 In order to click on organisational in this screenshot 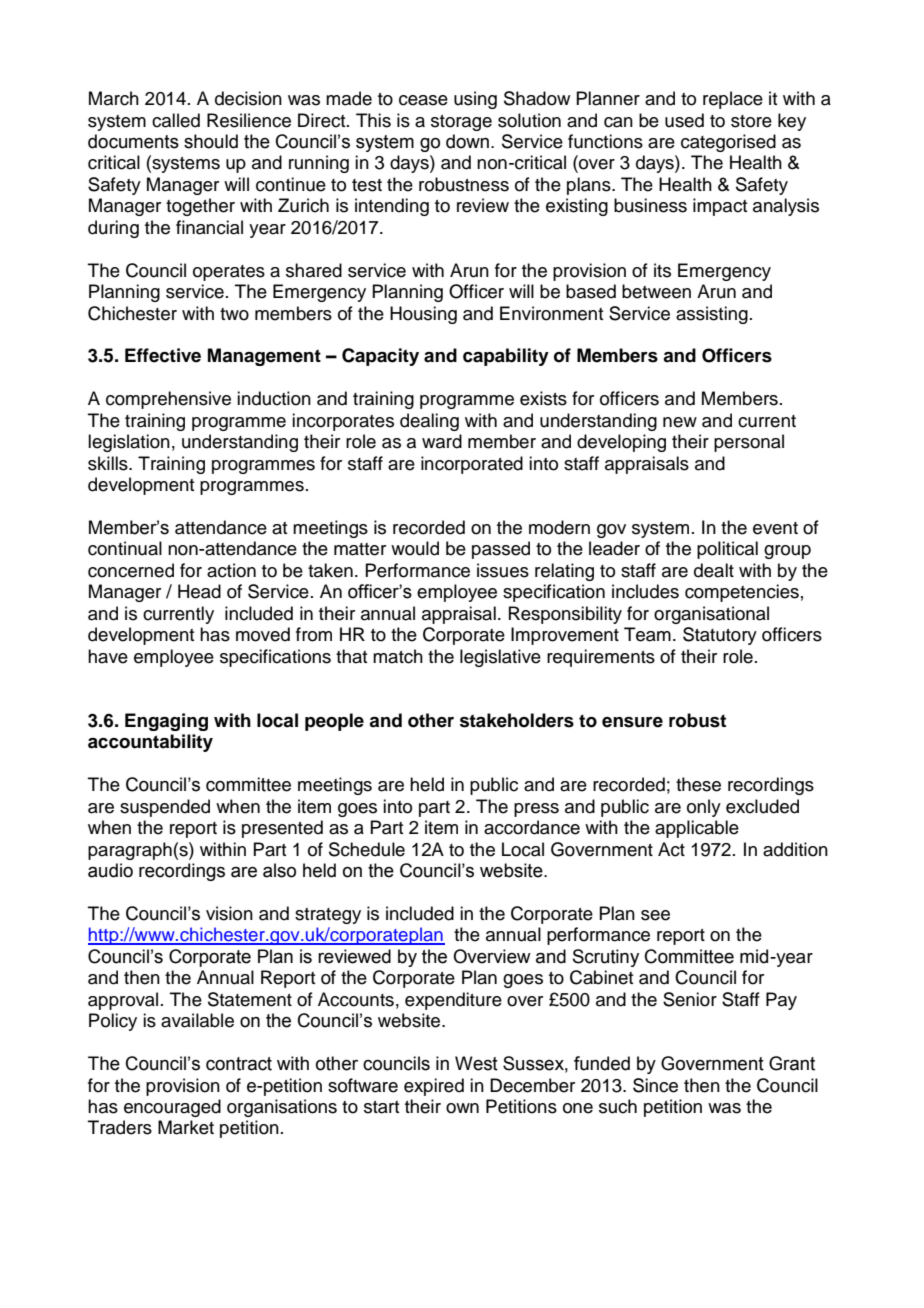, I will do `click(711, 615)`.
